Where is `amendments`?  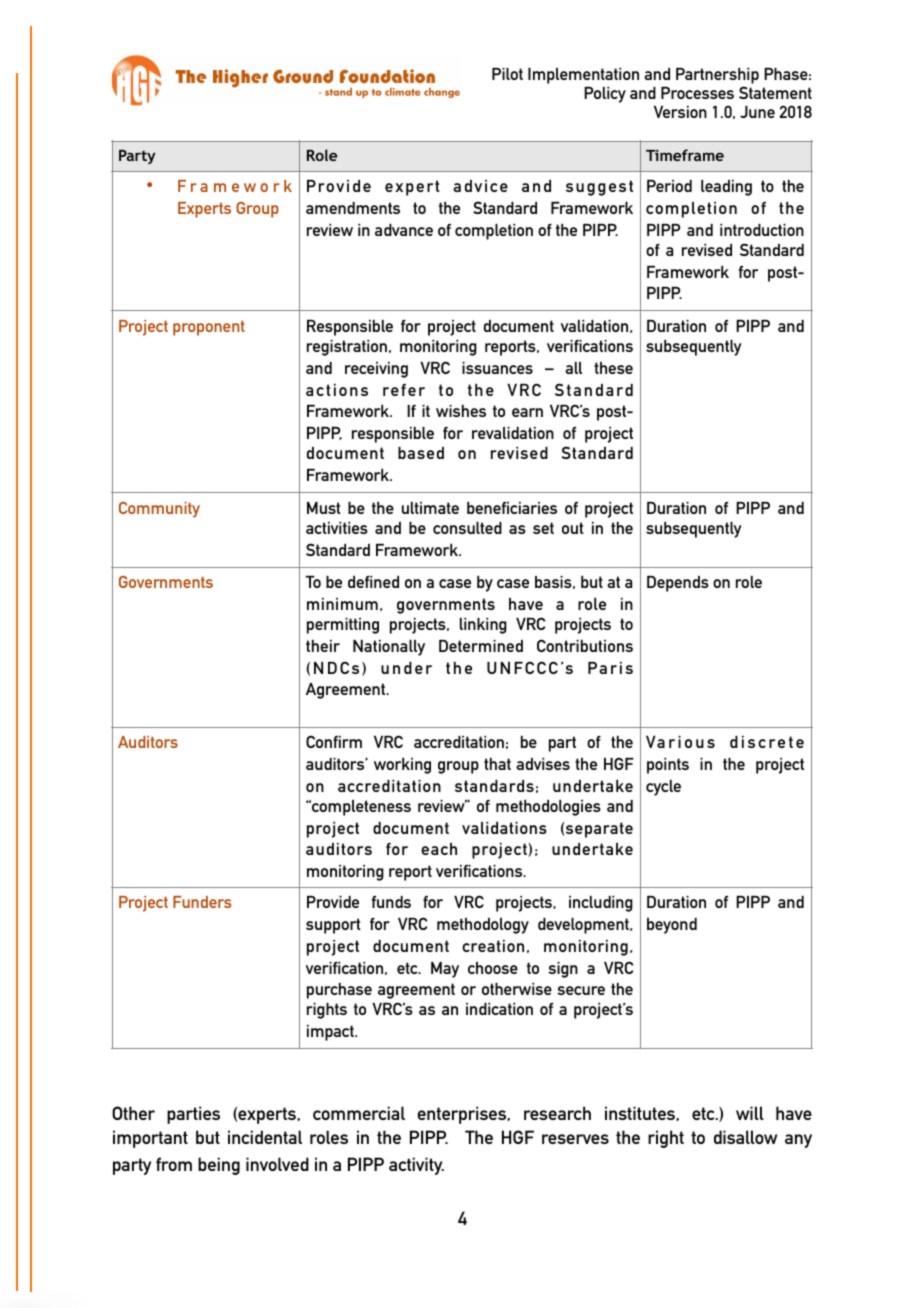
amendments is located at coordinates (353, 208).
